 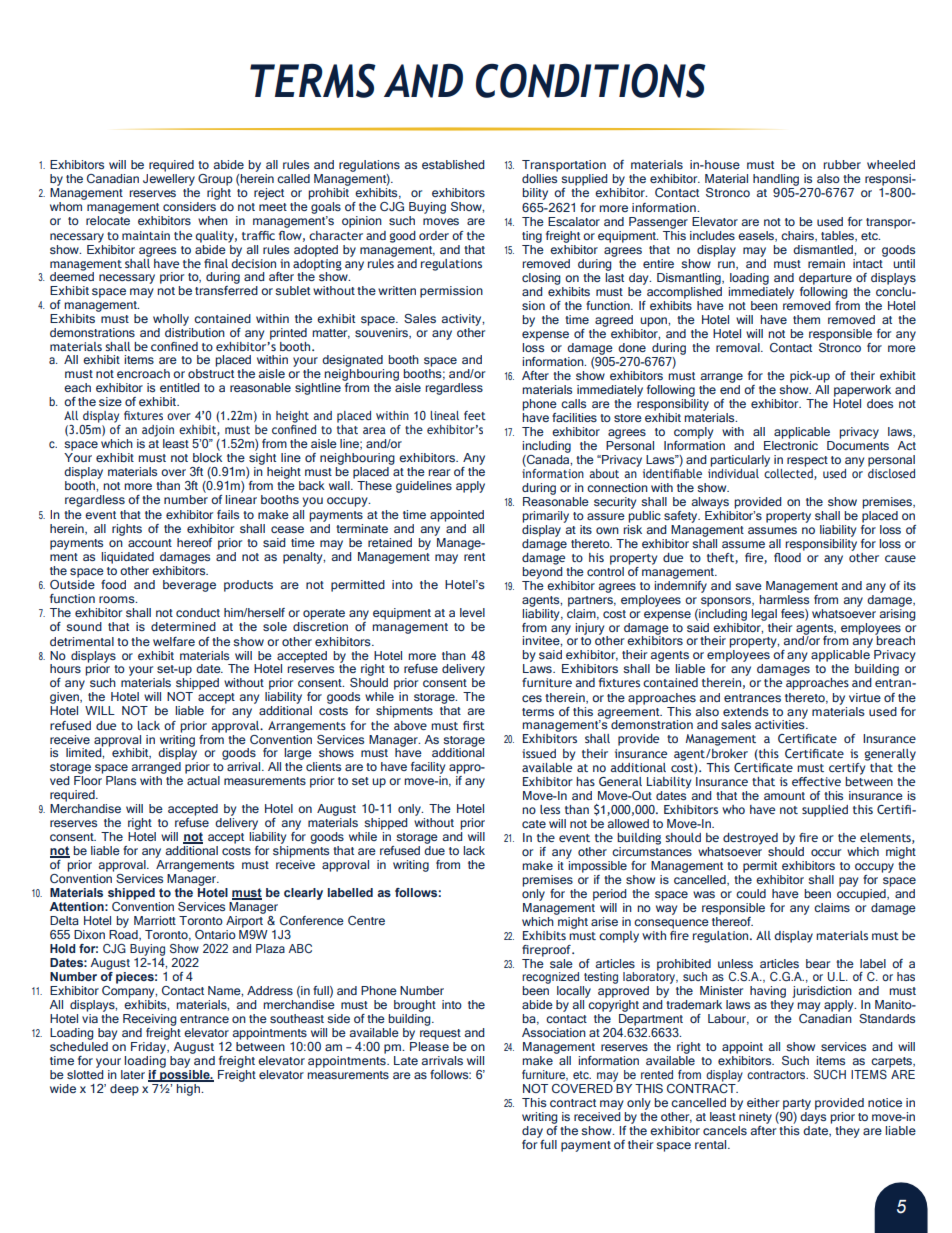 I want to click on actual, so click(x=203, y=780).
